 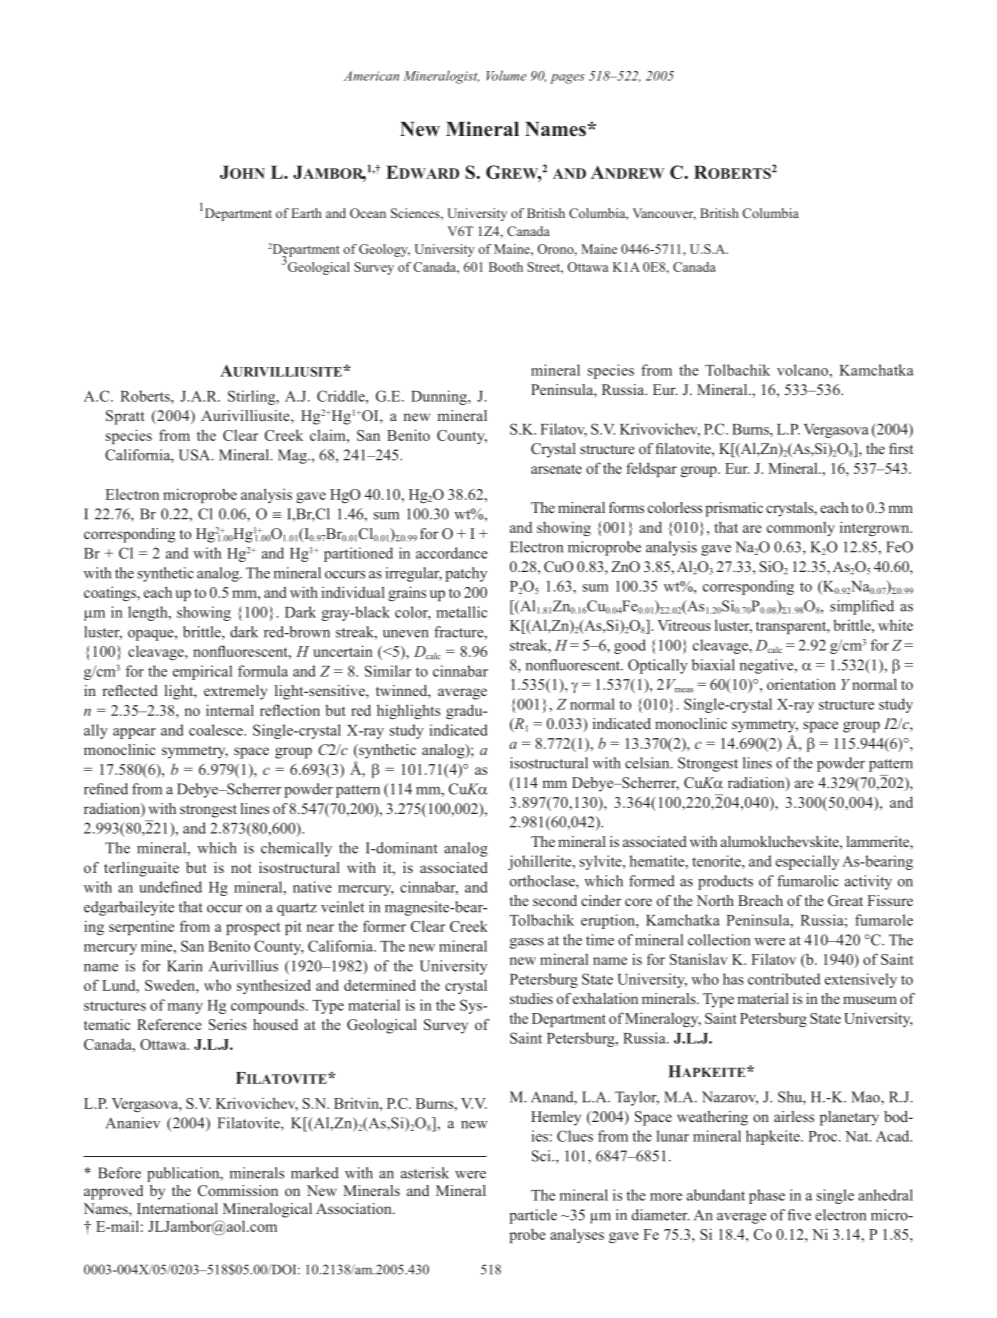 I want to click on Volume, so click(x=507, y=75).
